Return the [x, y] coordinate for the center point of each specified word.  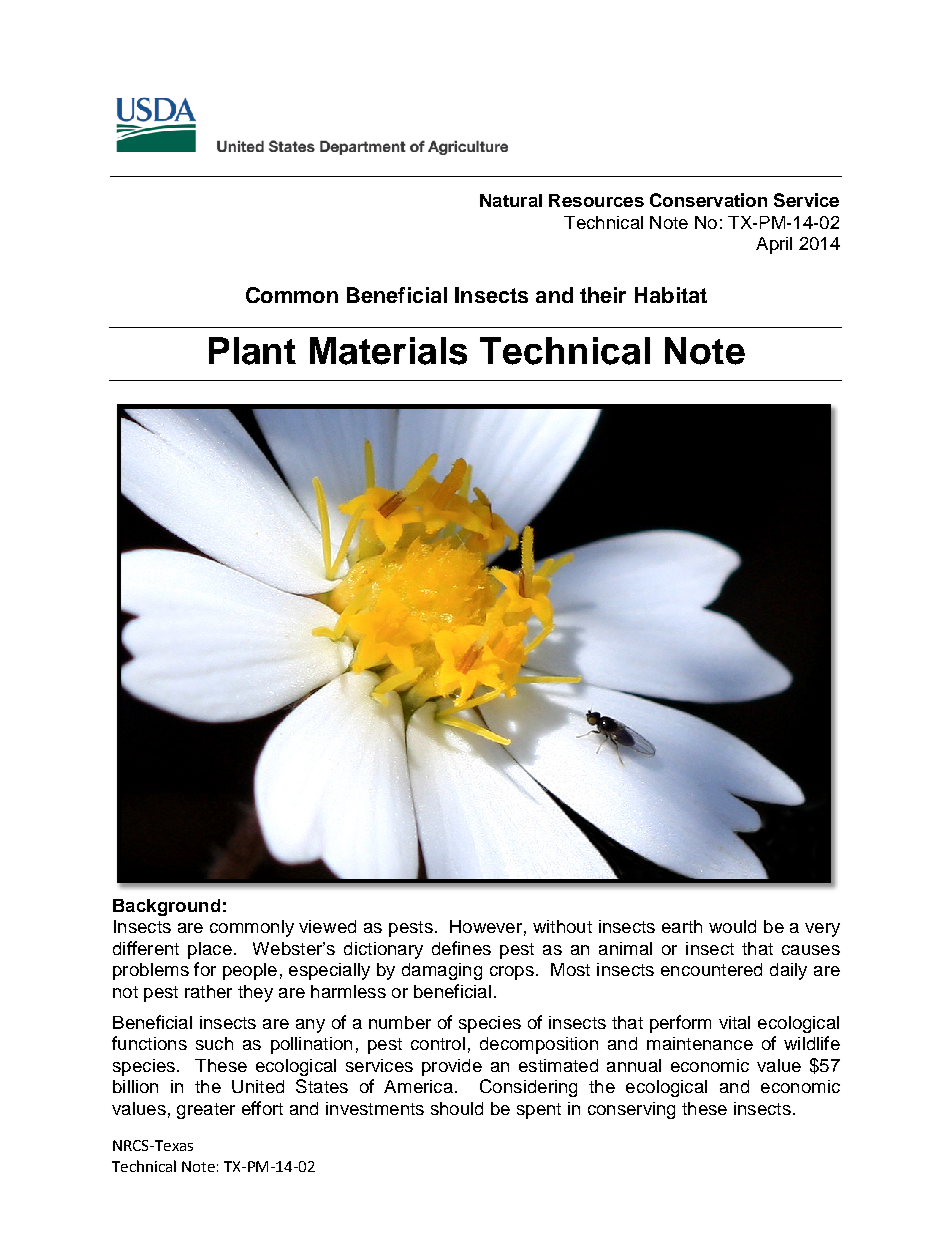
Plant [252, 351]
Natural [511, 200]
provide [452, 1067]
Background [166, 907]
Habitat [671, 295]
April [774, 245]
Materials [388, 351]
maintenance [700, 1043]
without [562, 926]
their [603, 295]
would [732, 926]
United [258, 1086]
